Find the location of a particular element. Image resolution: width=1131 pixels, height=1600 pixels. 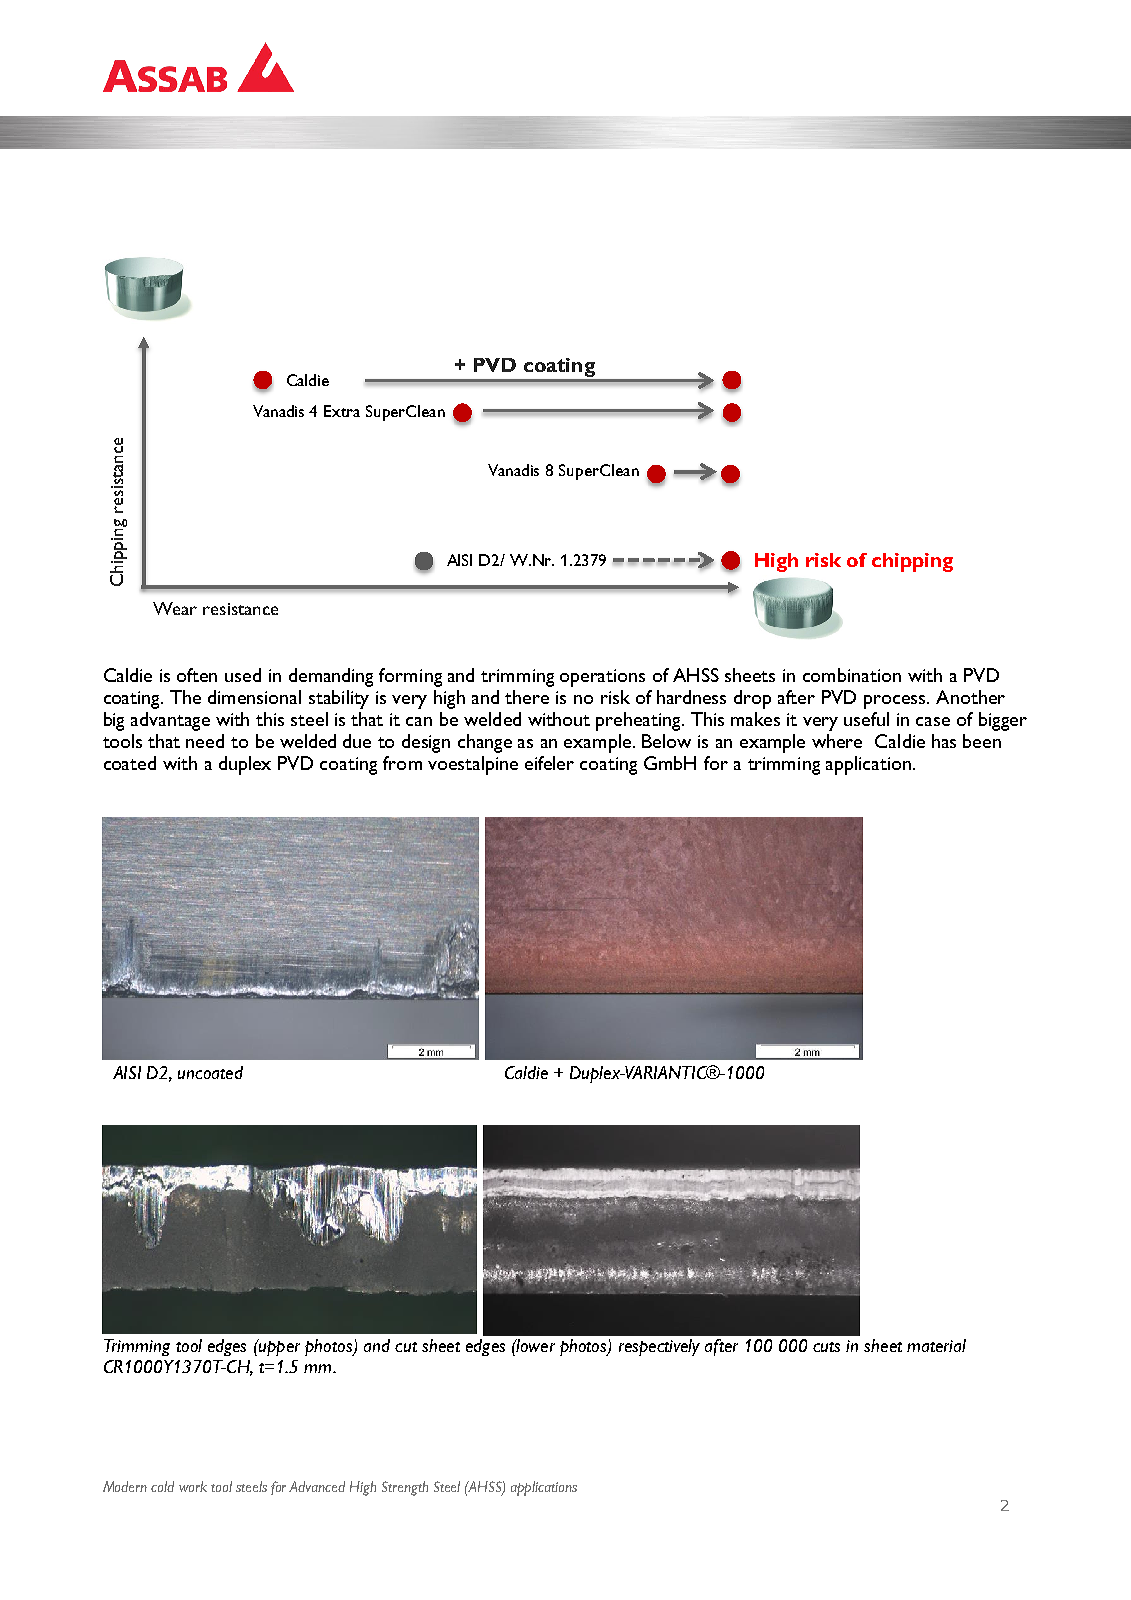

material is located at coordinates (936, 1345).
